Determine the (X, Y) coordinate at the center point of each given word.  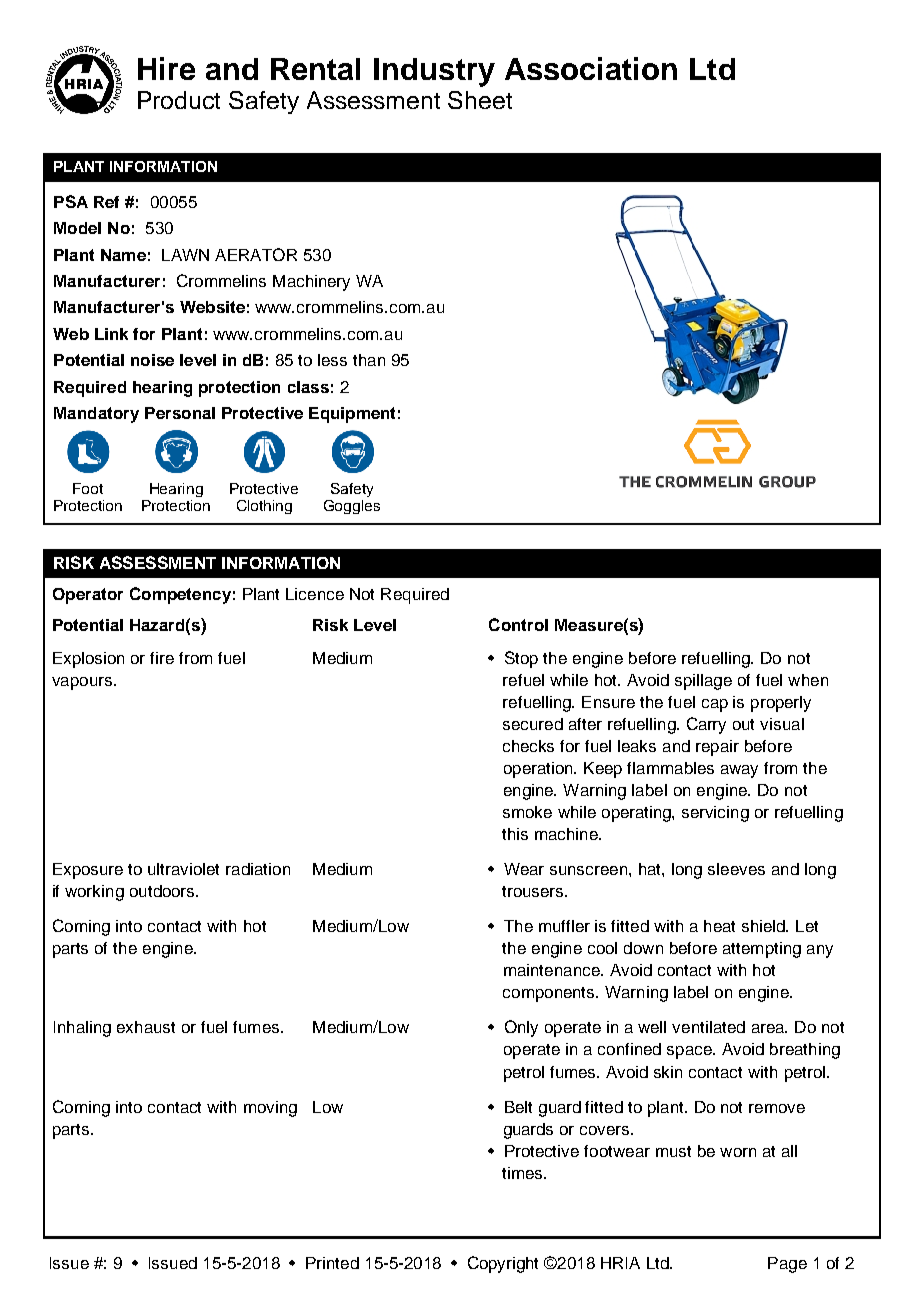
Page (787, 1265)
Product (179, 100)
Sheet (480, 100)
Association (591, 68)
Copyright (503, 1264)
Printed (332, 1263)
